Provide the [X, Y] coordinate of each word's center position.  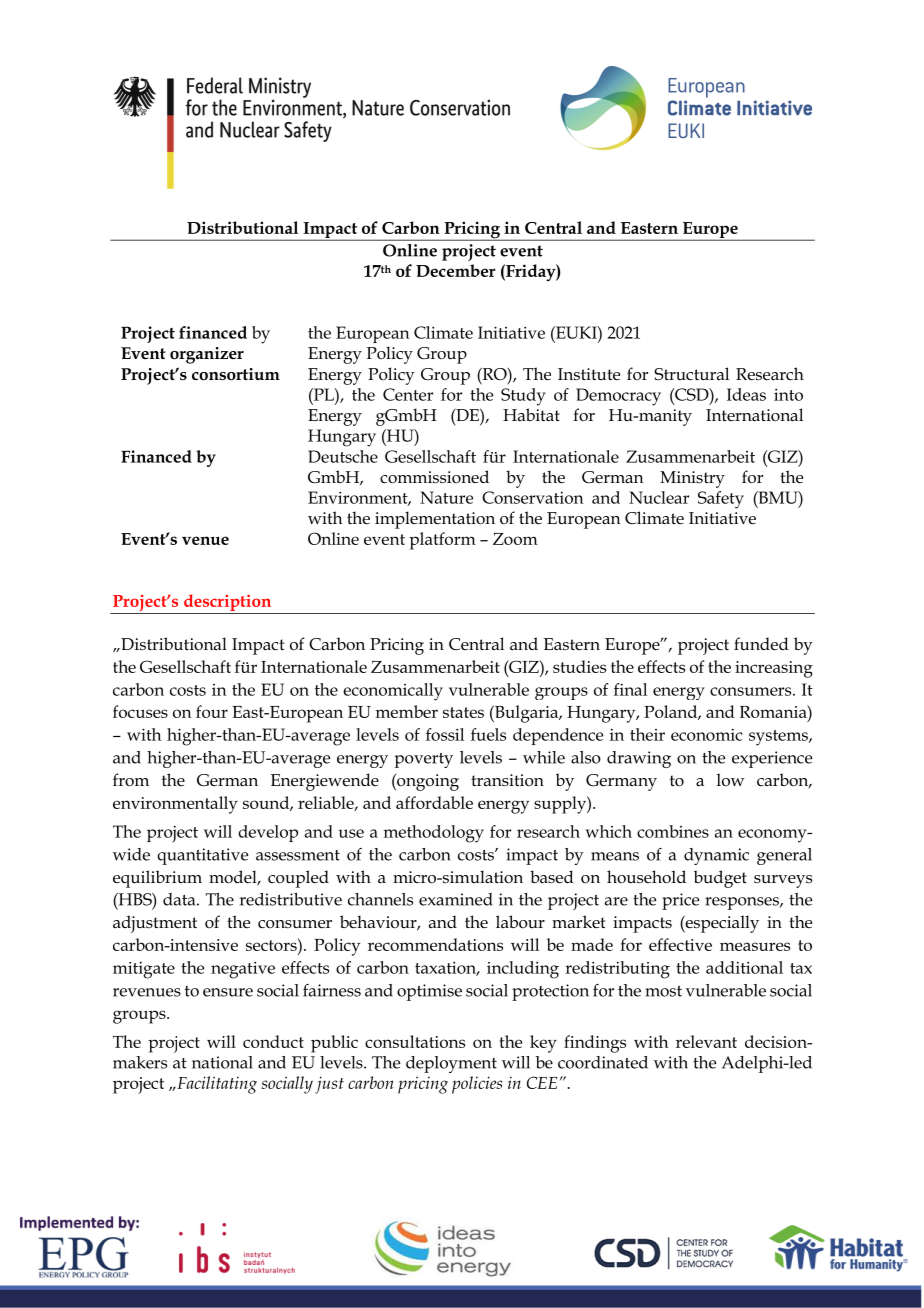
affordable [434, 802]
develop [268, 833]
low [731, 780]
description [227, 602]
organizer [207, 355]
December [455, 270]
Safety [721, 500]
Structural [691, 374]
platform [442, 541]
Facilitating [216, 1085]
